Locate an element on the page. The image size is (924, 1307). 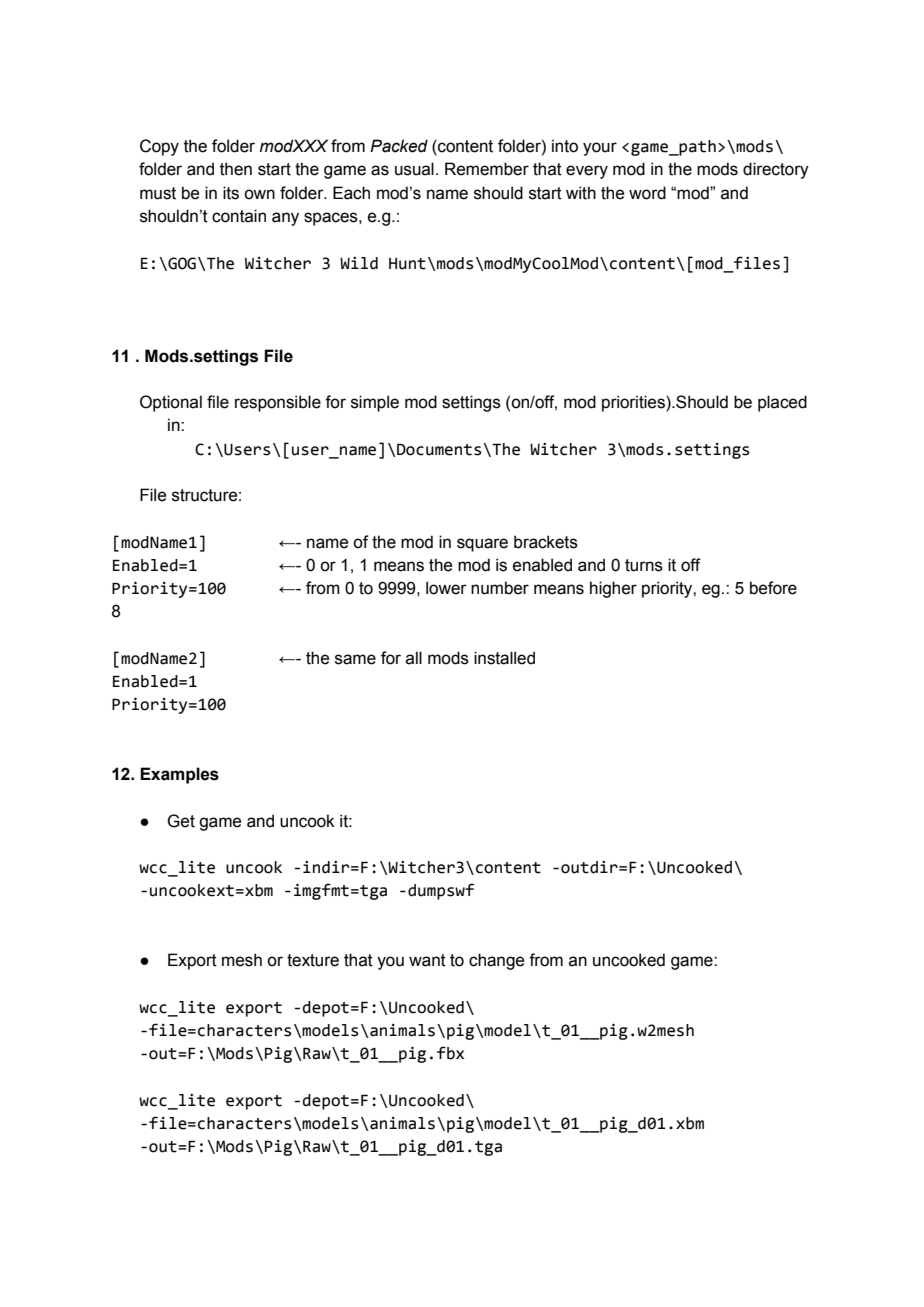
same is located at coordinates (355, 659).
